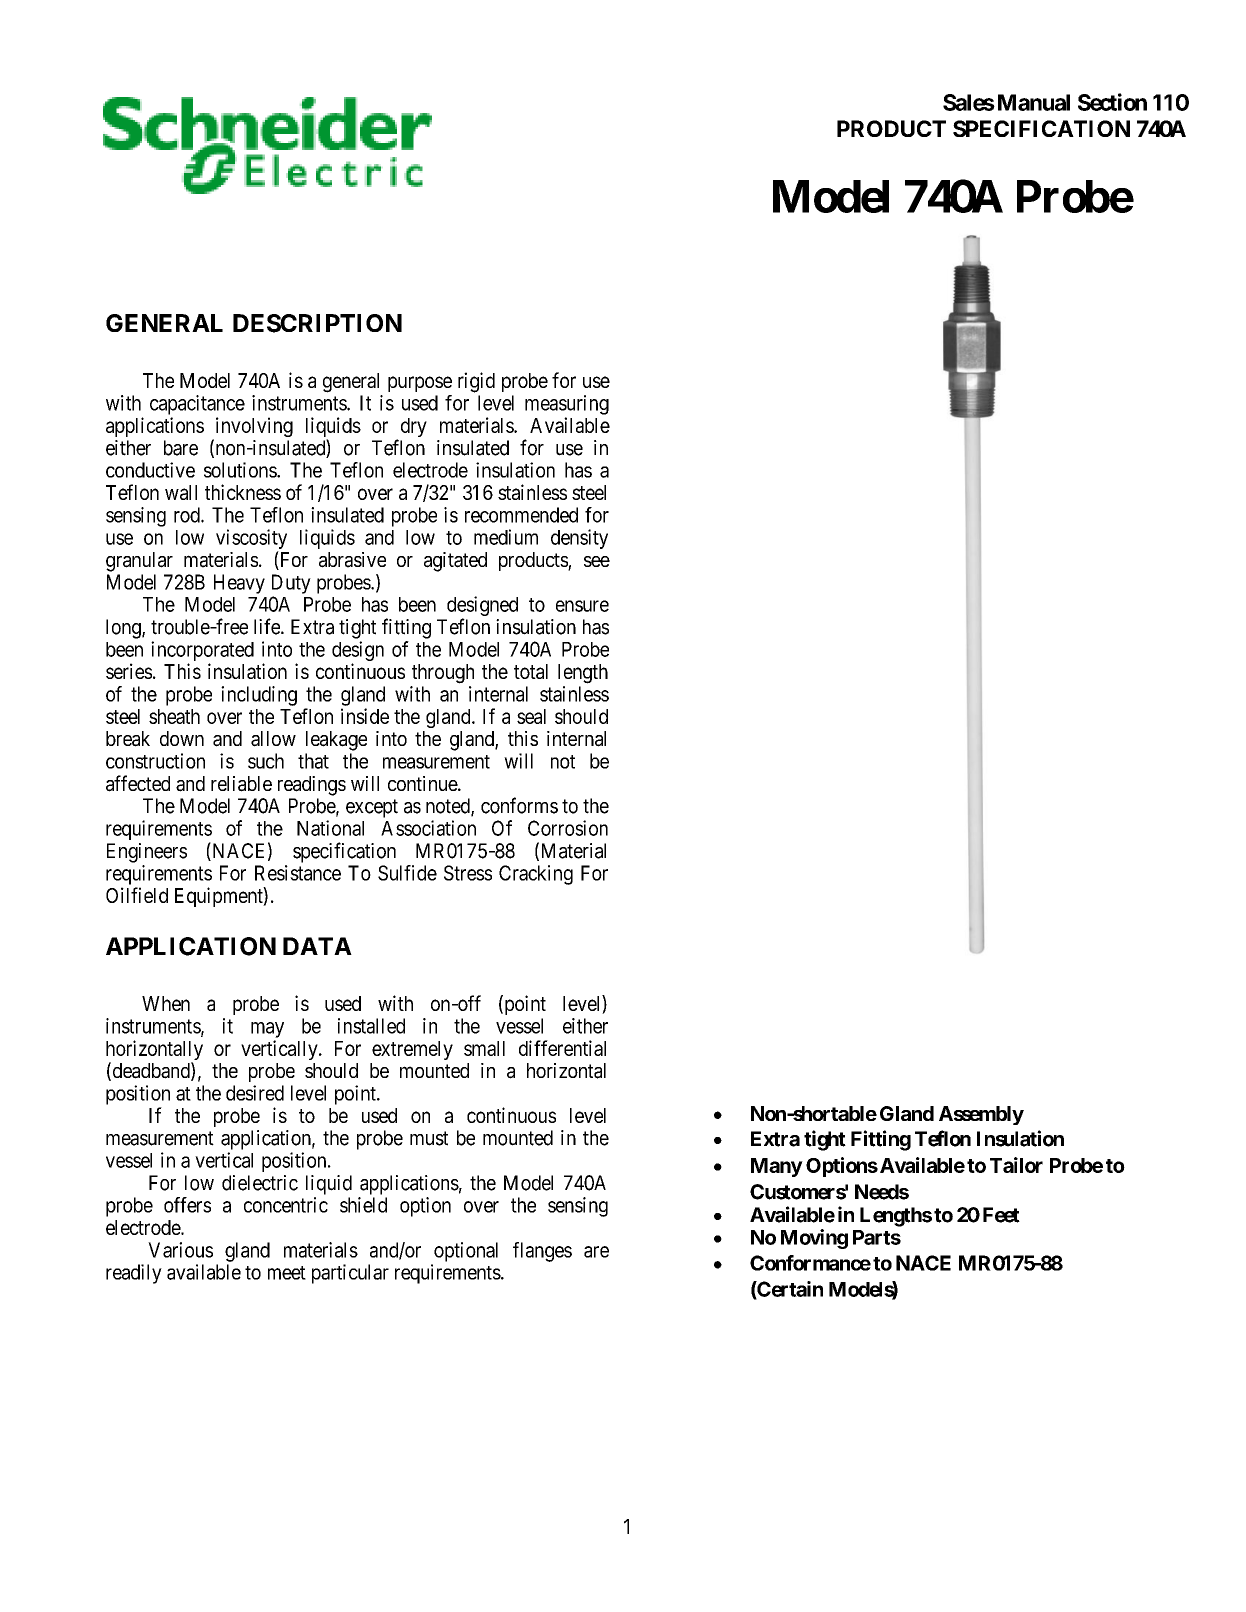  What do you see at coordinates (597, 561) in the screenshot?
I see `see` at bounding box center [597, 561].
